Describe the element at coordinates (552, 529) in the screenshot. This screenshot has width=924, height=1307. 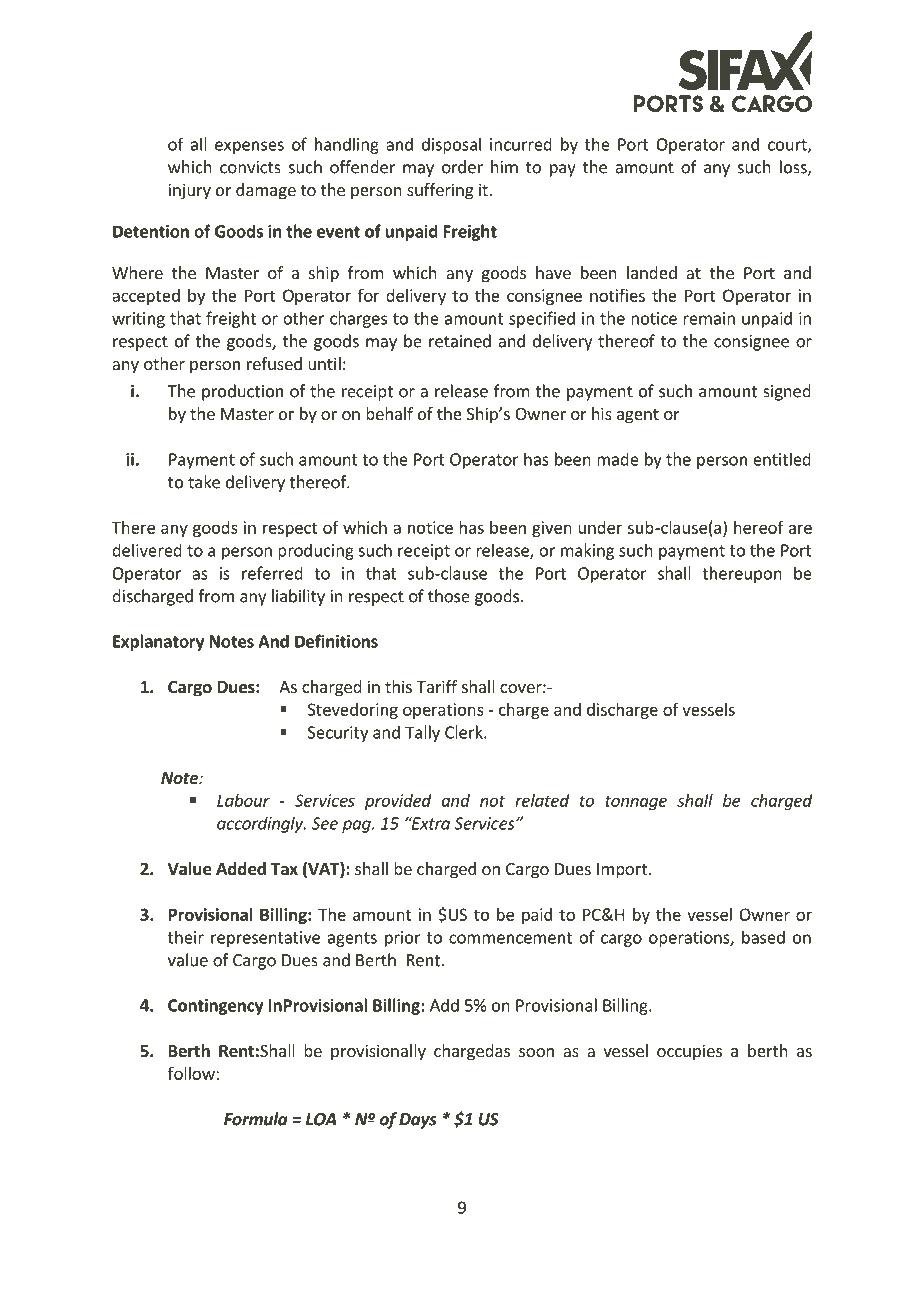
I see `given` at that location.
